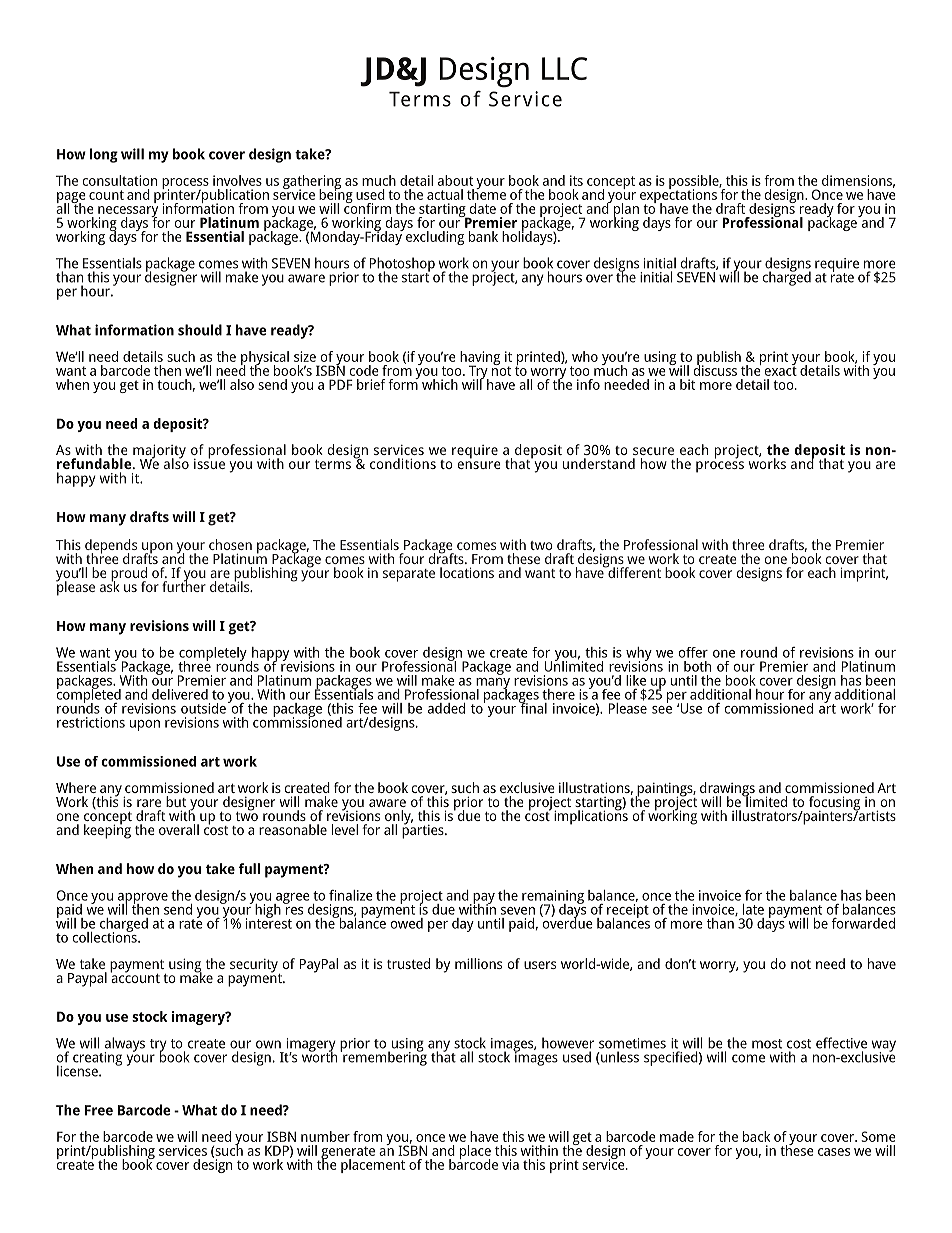  I want to click on further, so click(184, 585).
